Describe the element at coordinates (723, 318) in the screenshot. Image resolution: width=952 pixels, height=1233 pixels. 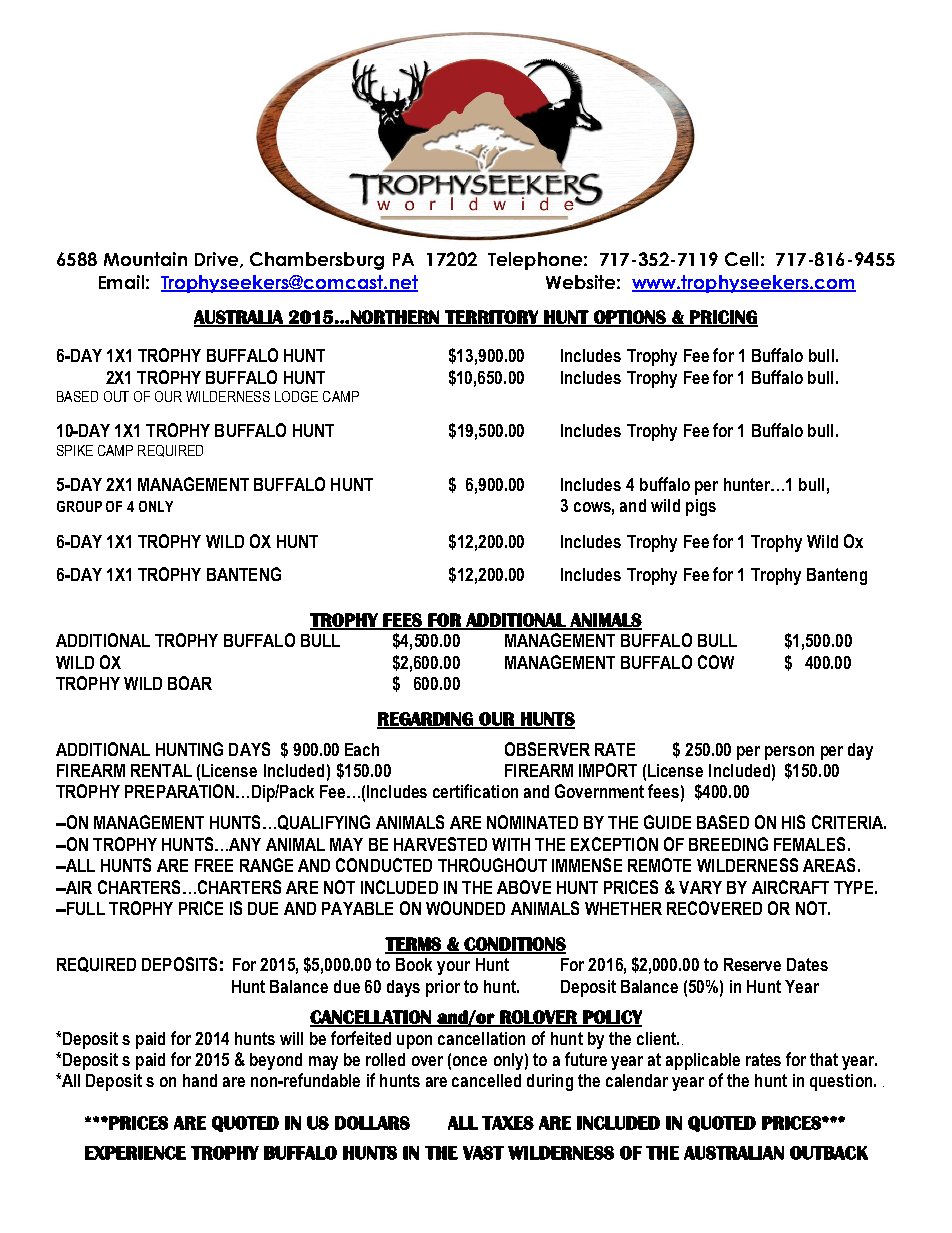
I see `PRICING` at that location.
